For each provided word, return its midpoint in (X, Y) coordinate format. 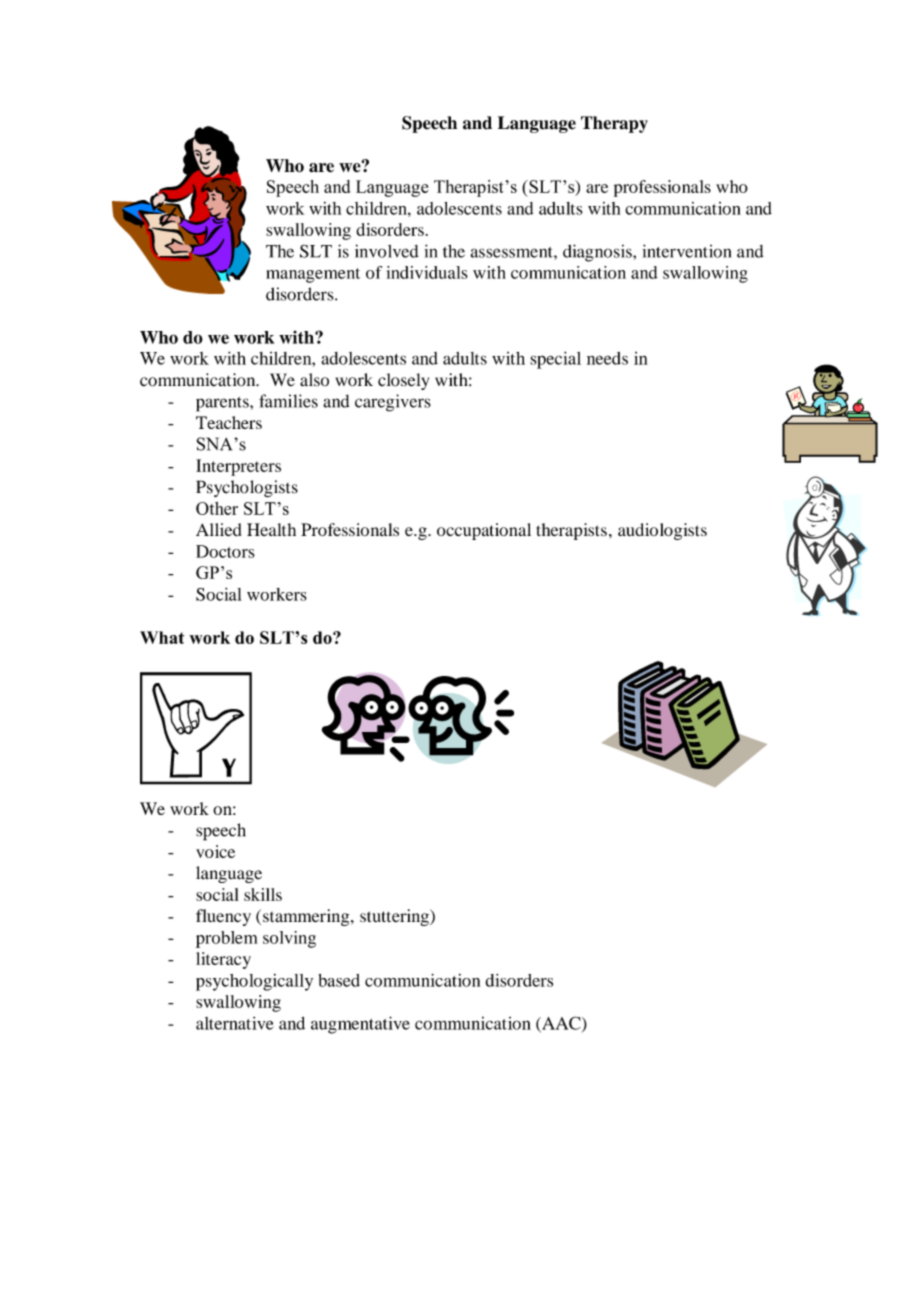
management (313, 275)
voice (215, 851)
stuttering (395, 917)
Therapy (614, 124)
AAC (561, 1024)
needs (607, 358)
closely (403, 381)
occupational (484, 531)
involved (387, 251)
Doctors (225, 551)
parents (223, 404)
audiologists (662, 531)
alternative (235, 1023)
